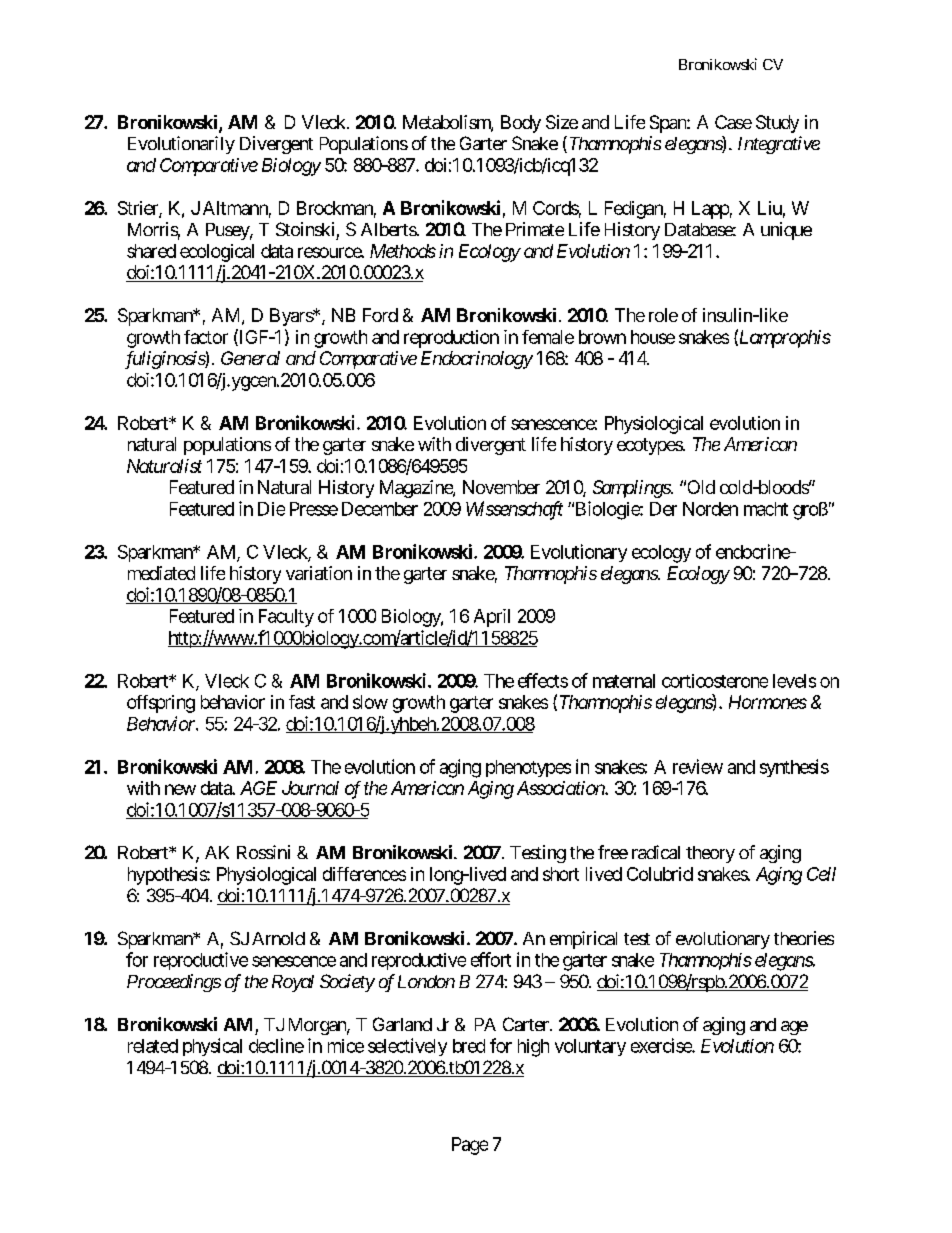 This document has height=1233, width=952. Describe the element at coordinates (470, 1146) in the document. I see `Page` at that location.
